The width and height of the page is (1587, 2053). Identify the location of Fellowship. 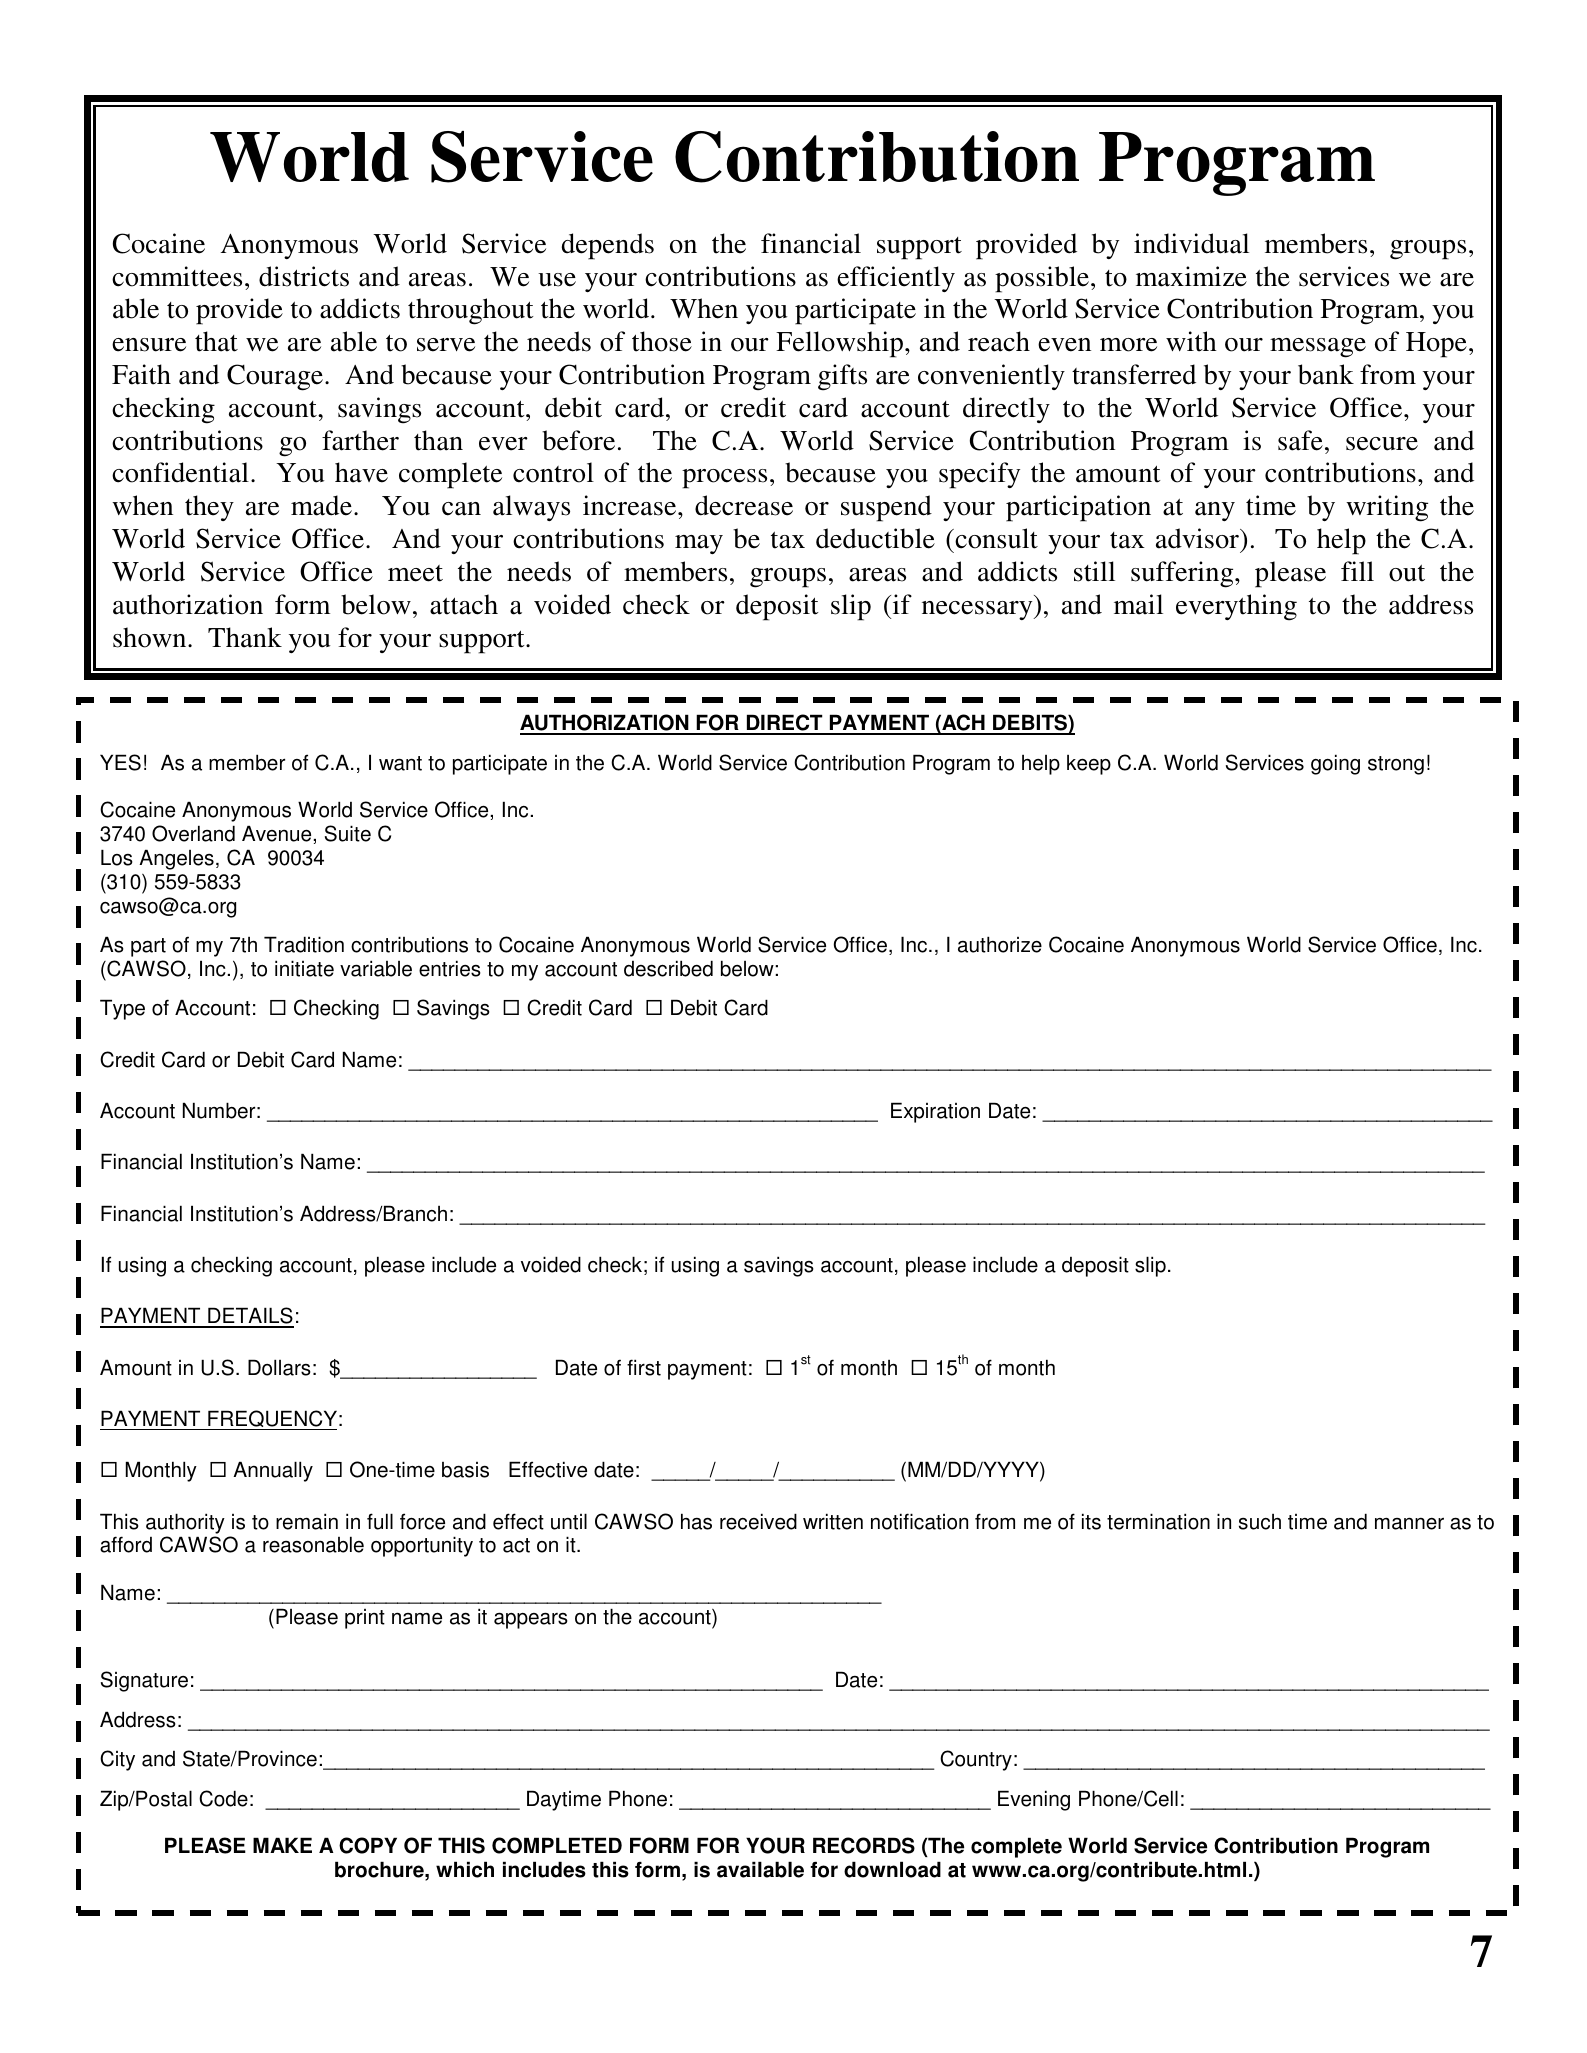
(841, 344).
